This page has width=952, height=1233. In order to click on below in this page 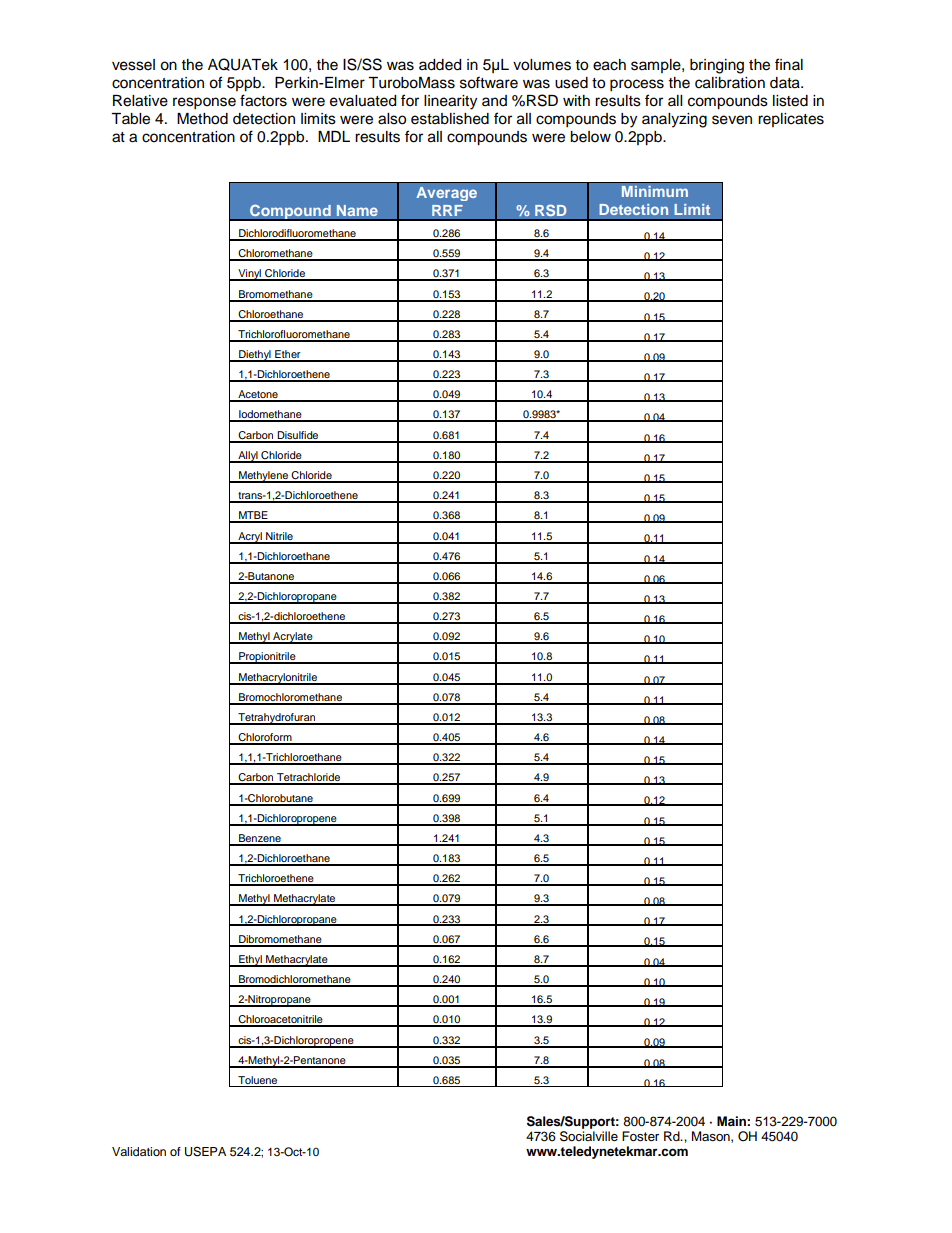, I will do `click(590, 137)`.
